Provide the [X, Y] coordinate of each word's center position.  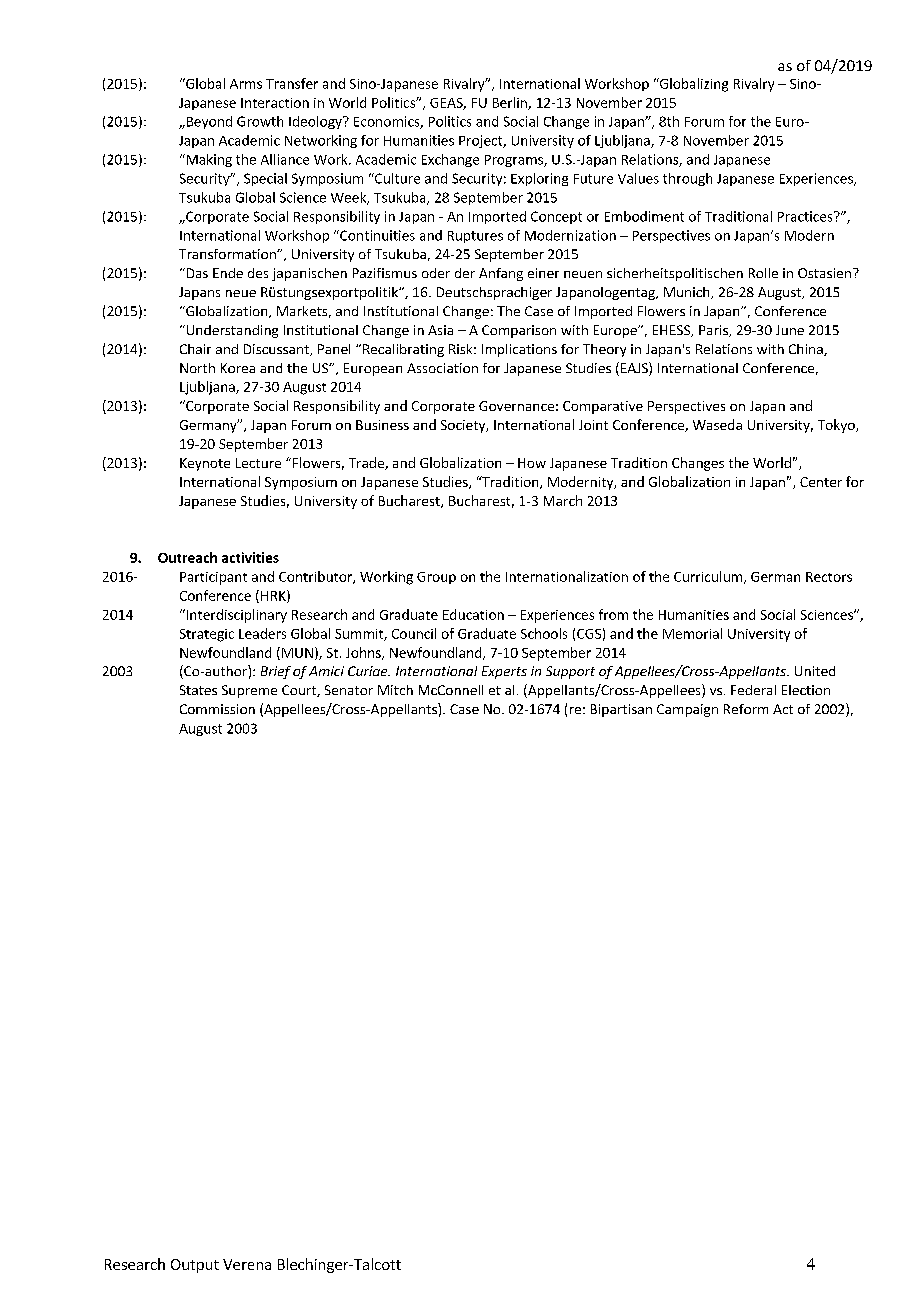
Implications [519, 350]
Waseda [717, 424]
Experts [504, 672]
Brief [276, 672]
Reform [746, 709]
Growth [260, 121]
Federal [753, 690]
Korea [238, 368]
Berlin [511, 103]
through [687, 179]
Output [195, 1266]
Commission [217, 709]
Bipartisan [621, 710]
